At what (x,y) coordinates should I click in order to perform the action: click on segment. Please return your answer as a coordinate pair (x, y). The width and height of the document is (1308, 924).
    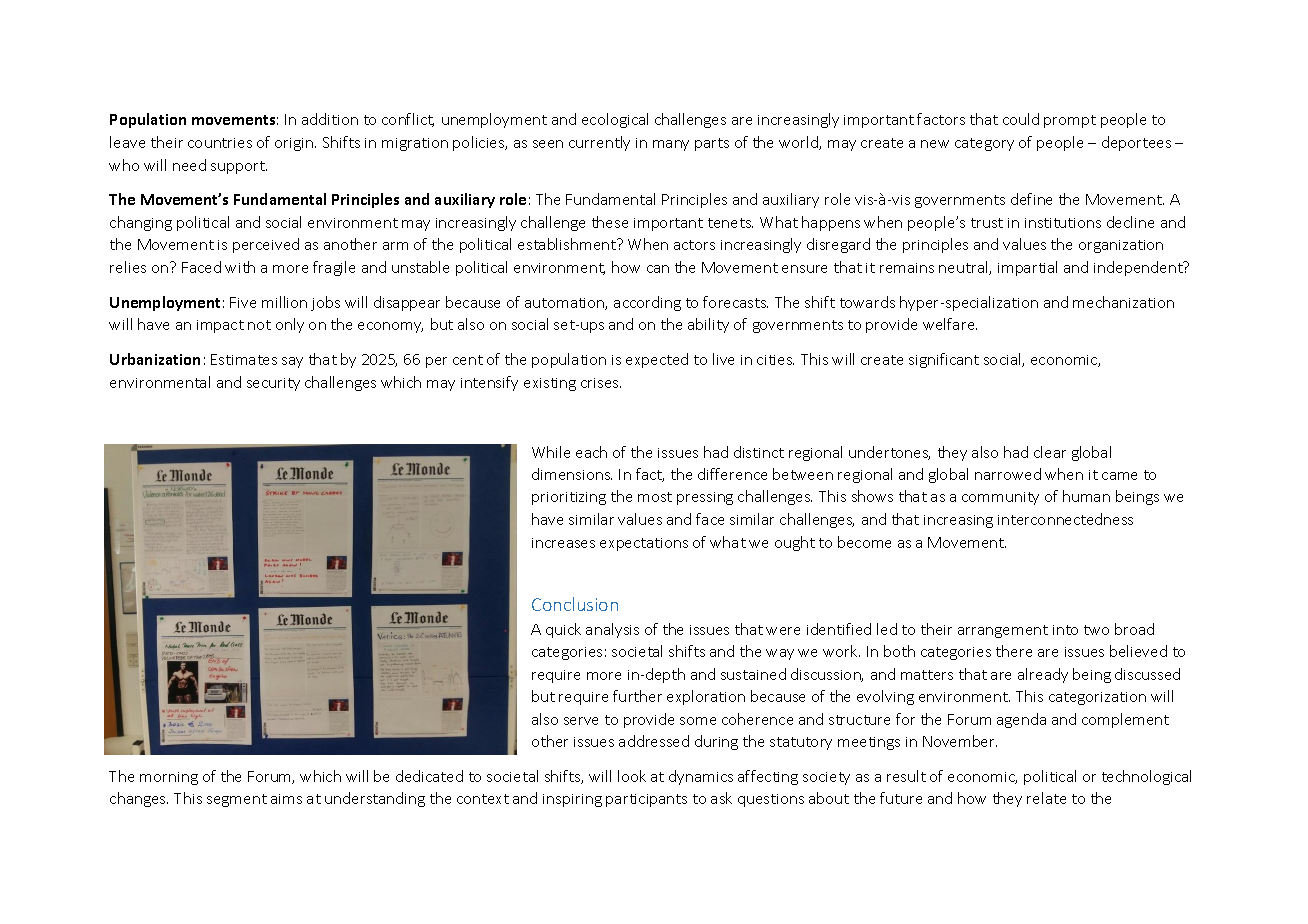
    Looking at the image, I should click on (237, 800).
